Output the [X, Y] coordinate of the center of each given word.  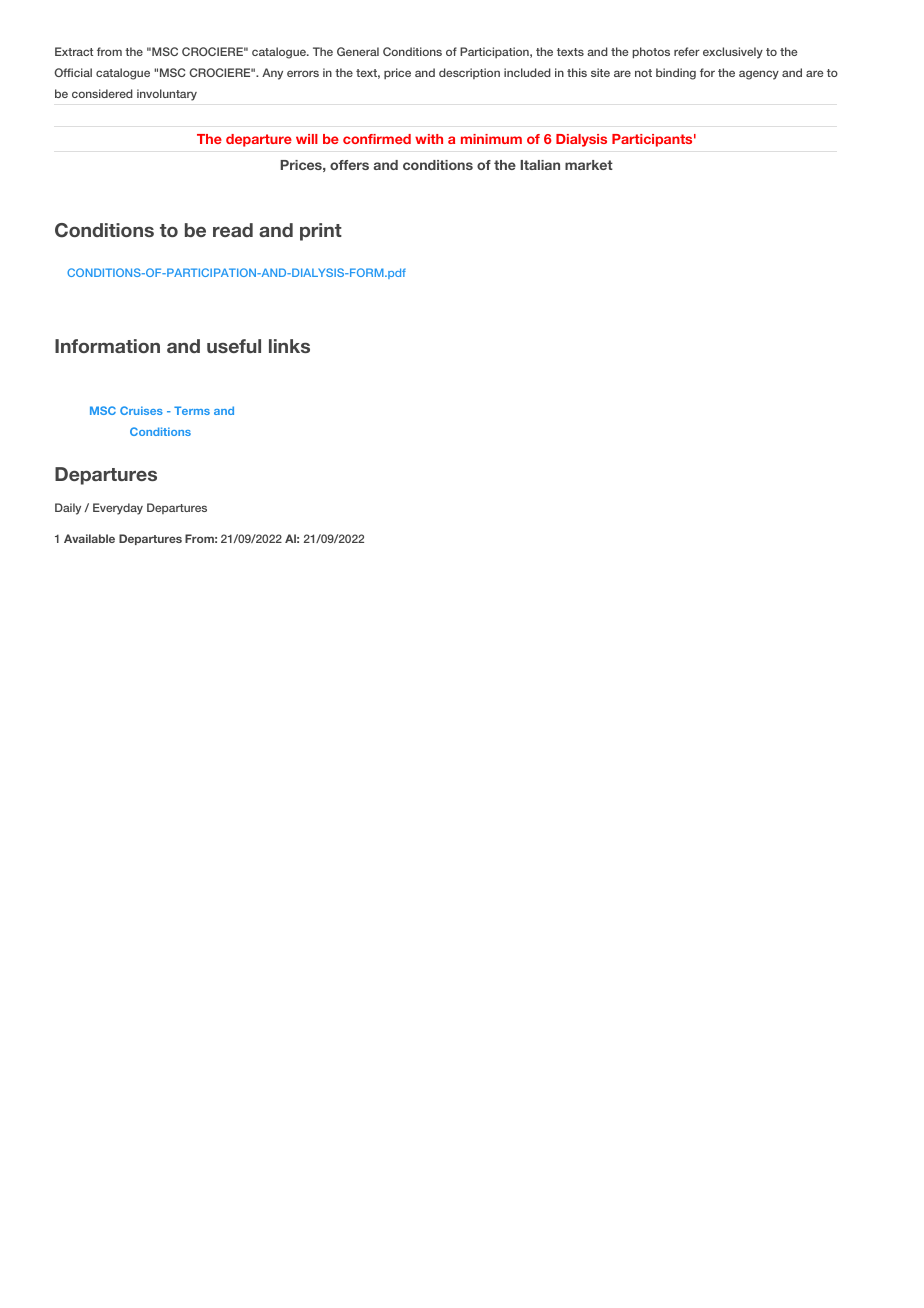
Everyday [118, 509]
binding [676, 74]
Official [73, 72]
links [289, 346]
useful [234, 346]
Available [89, 538]
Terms [192, 410]
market [589, 165]
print [321, 232]
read [233, 230]
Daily [68, 509]
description [469, 73]
